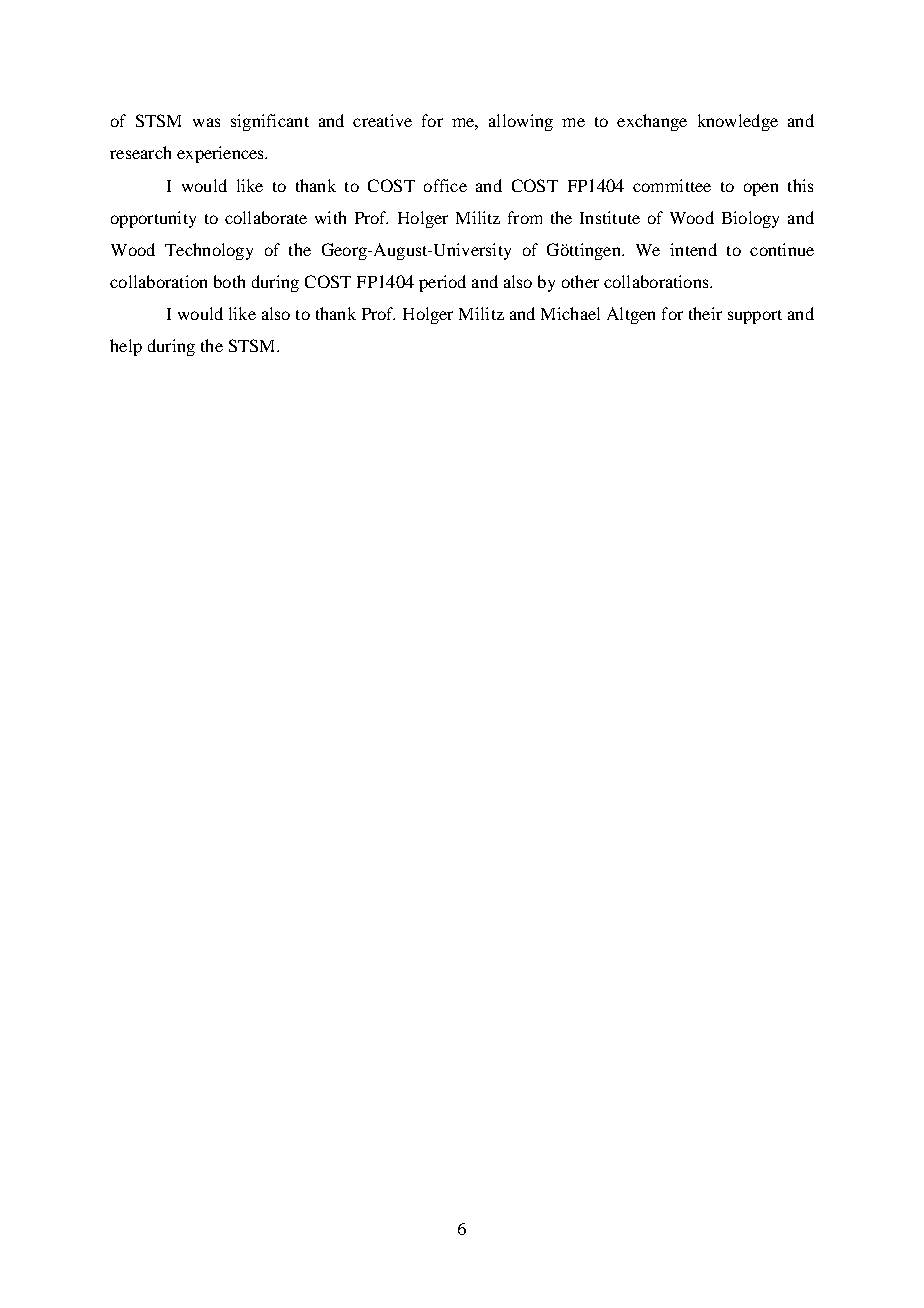 This screenshot has width=924, height=1308. What do you see at coordinates (206, 122) in the screenshot?
I see `was` at bounding box center [206, 122].
